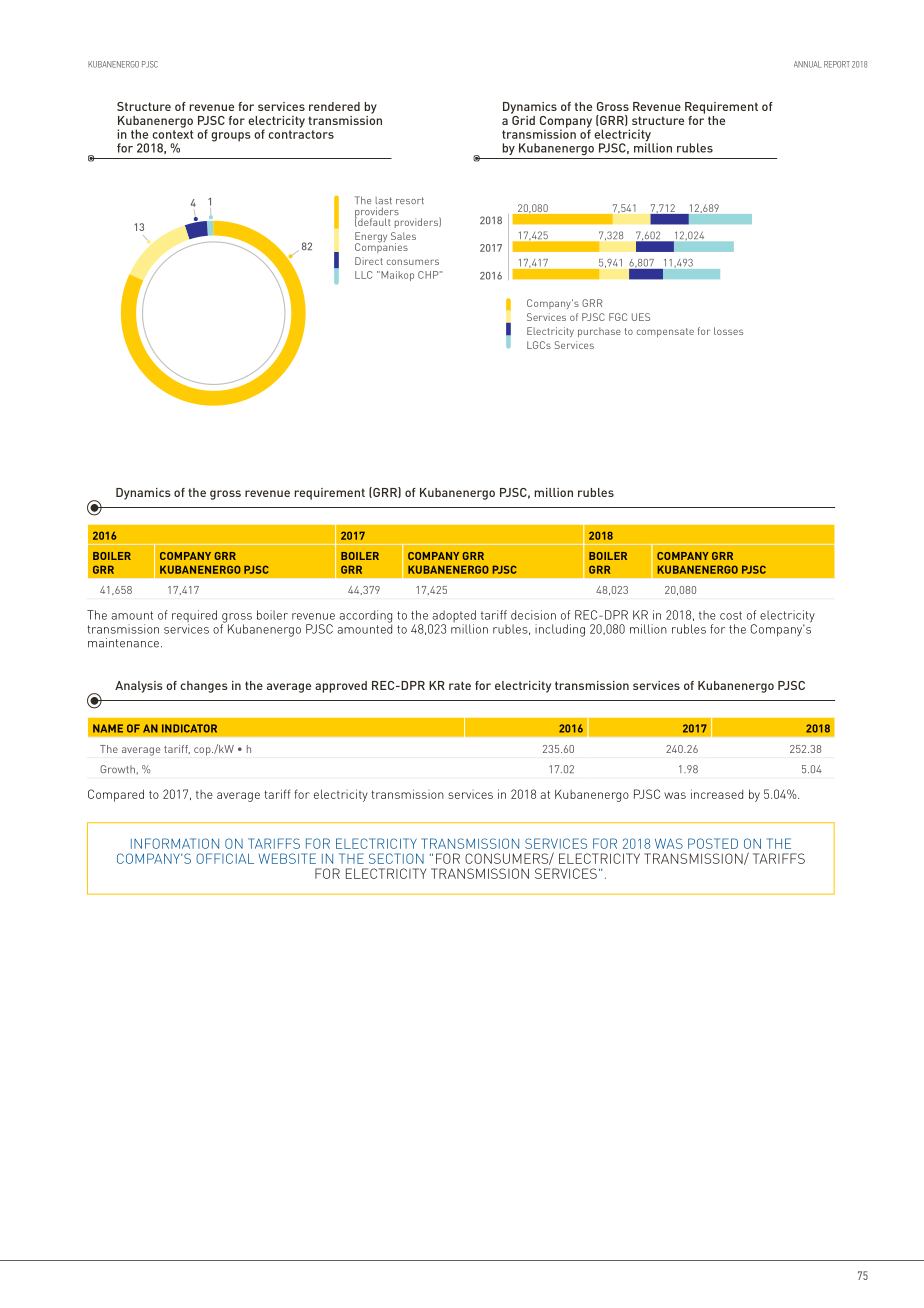  Describe the element at coordinates (172, 134) in the page. I see `context` at that location.
